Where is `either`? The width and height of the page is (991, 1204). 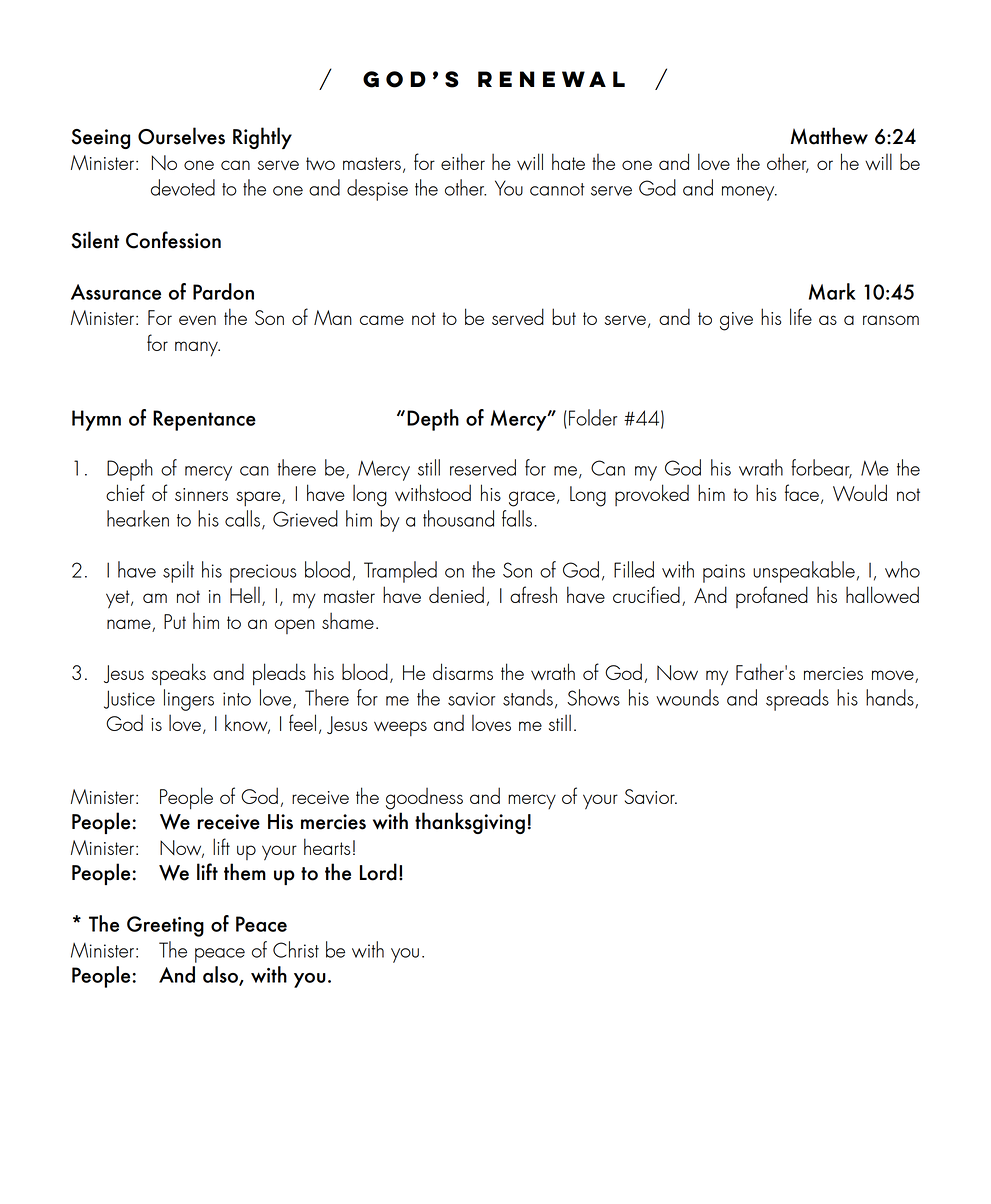
either is located at coordinates (463, 161).
